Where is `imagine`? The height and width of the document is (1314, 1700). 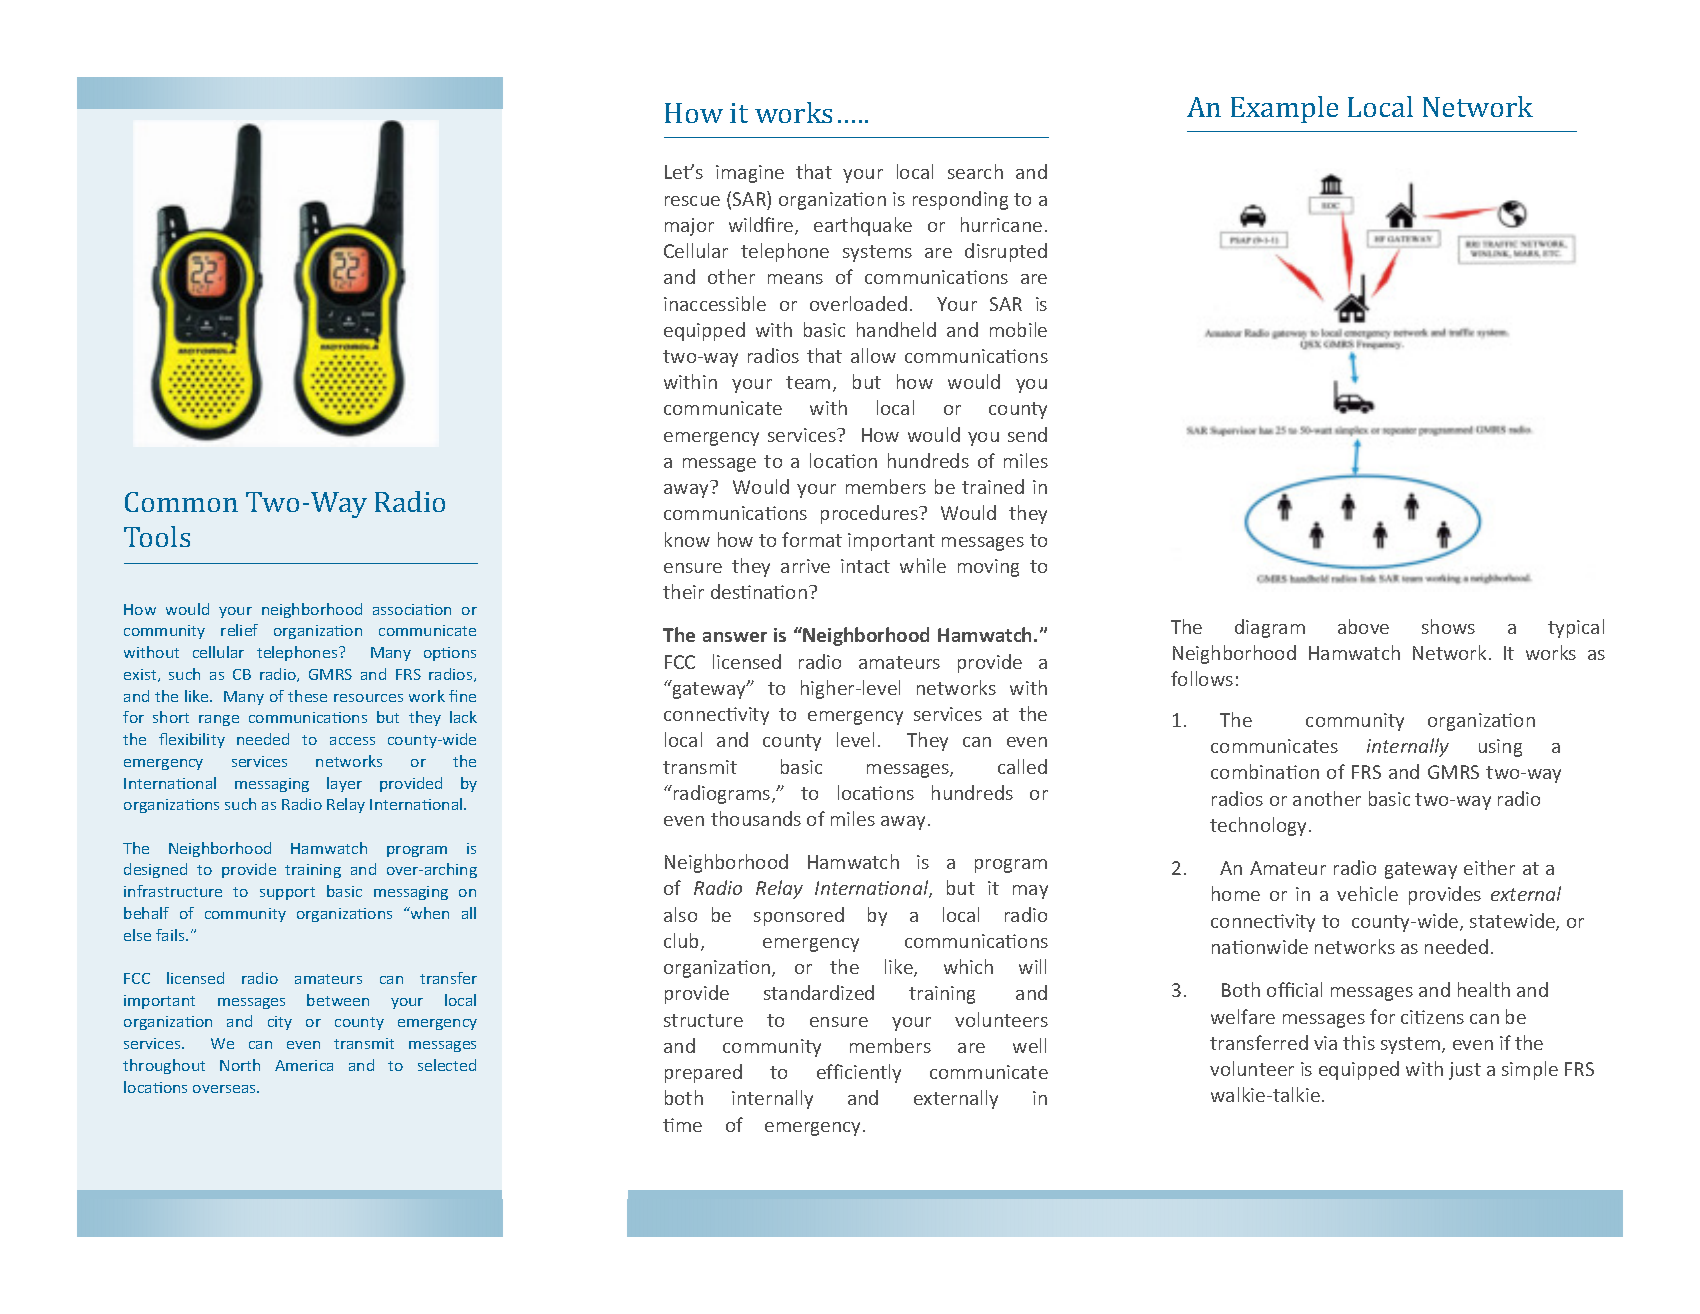
imagine is located at coordinates (750, 174).
